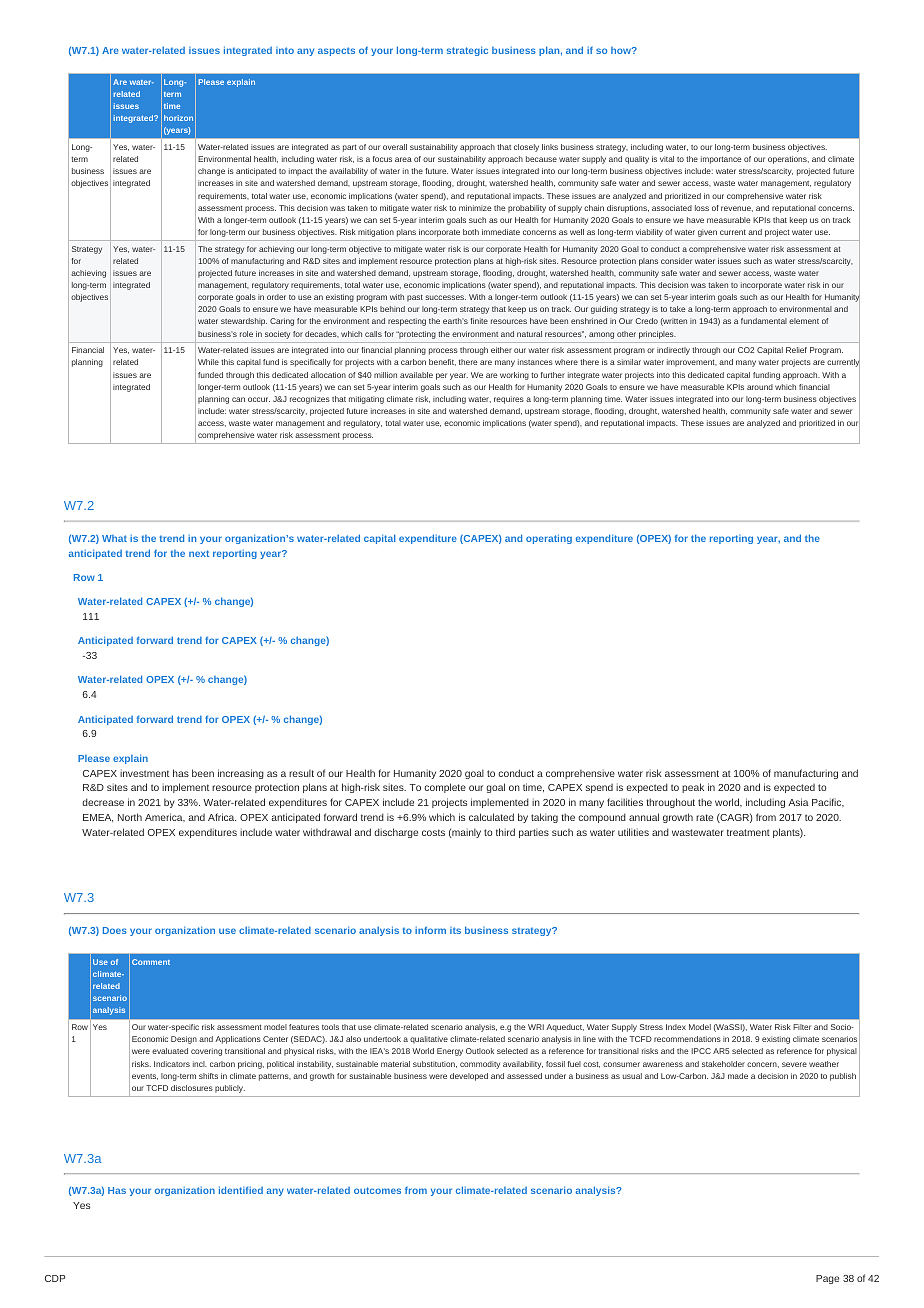 The height and width of the screenshot is (1308, 924). I want to click on discharge, so click(396, 833).
